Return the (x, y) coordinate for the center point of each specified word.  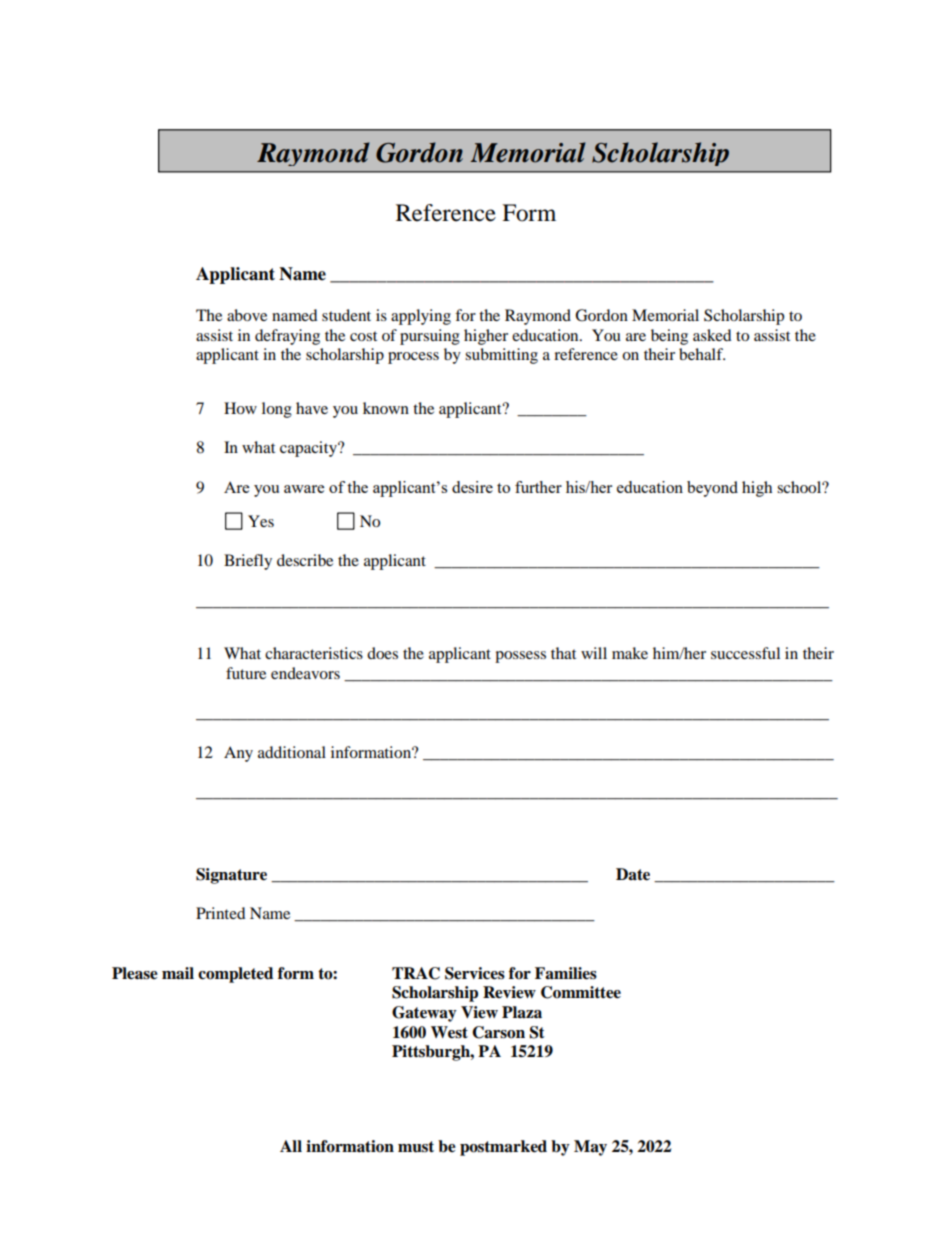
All (291, 1146)
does (382, 653)
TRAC (416, 973)
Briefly (248, 562)
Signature (231, 876)
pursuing (430, 337)
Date (633, 874)
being (669, 337)
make (630, 653)
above (247, 315)
